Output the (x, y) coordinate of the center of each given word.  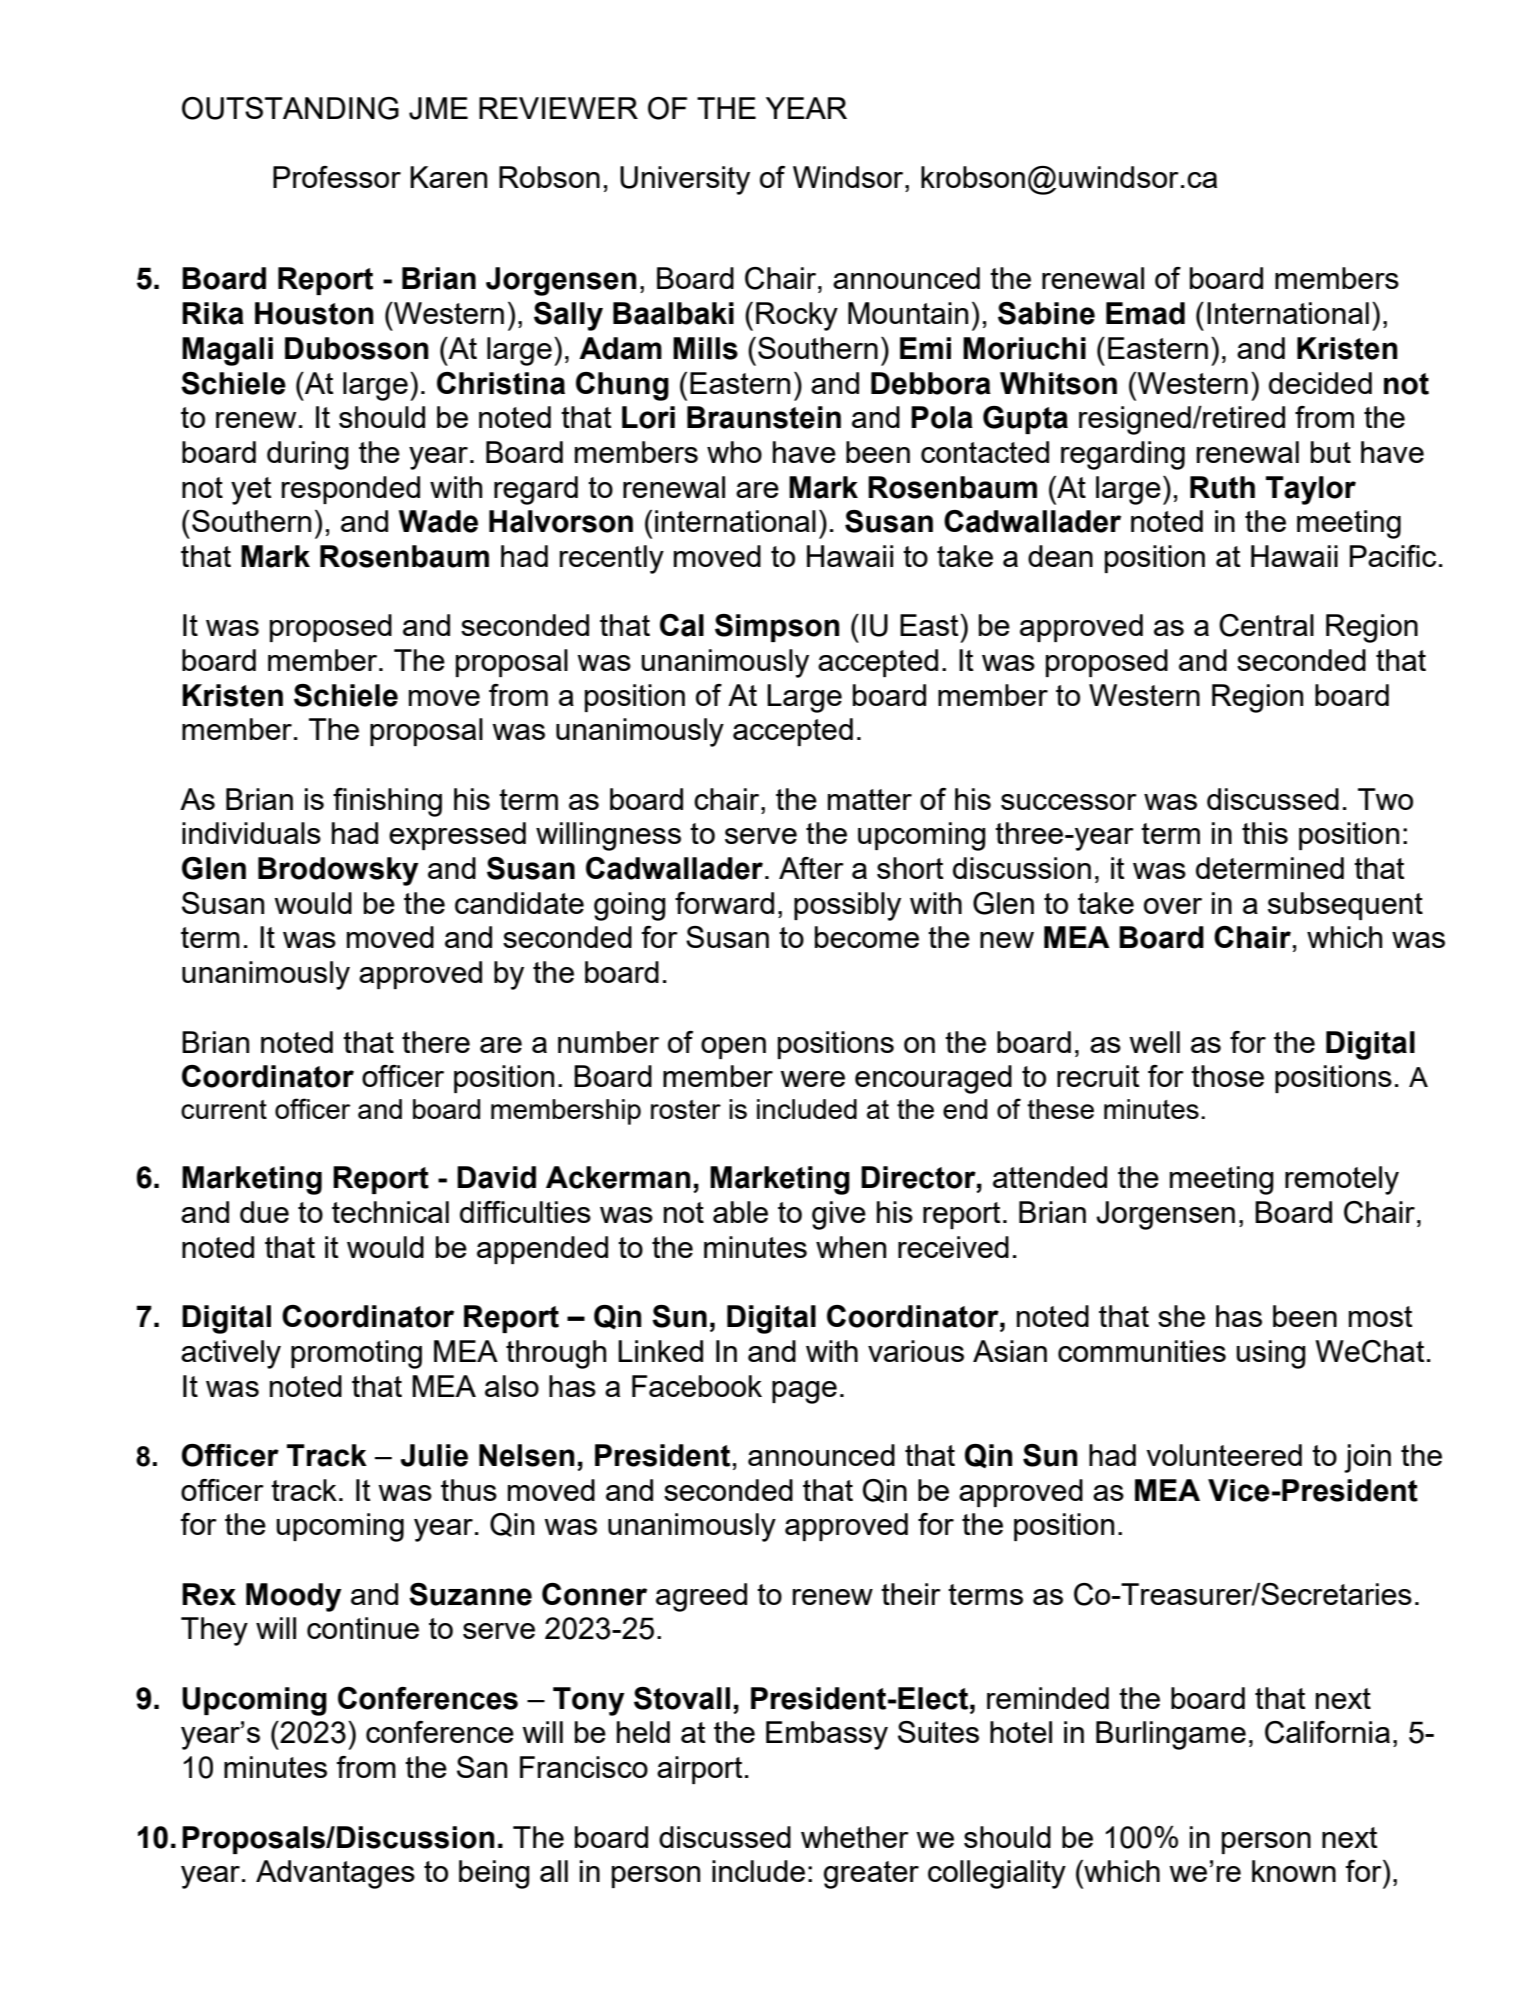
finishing (387, 802)
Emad (1145, 313)
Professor (337, 177)
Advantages (335, 1874)
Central (1266, 625)
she (1181, 1316)
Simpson (777, 628)
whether (855, 1837)
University (685, 180)
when (851, 1247)
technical (390, 1212)
